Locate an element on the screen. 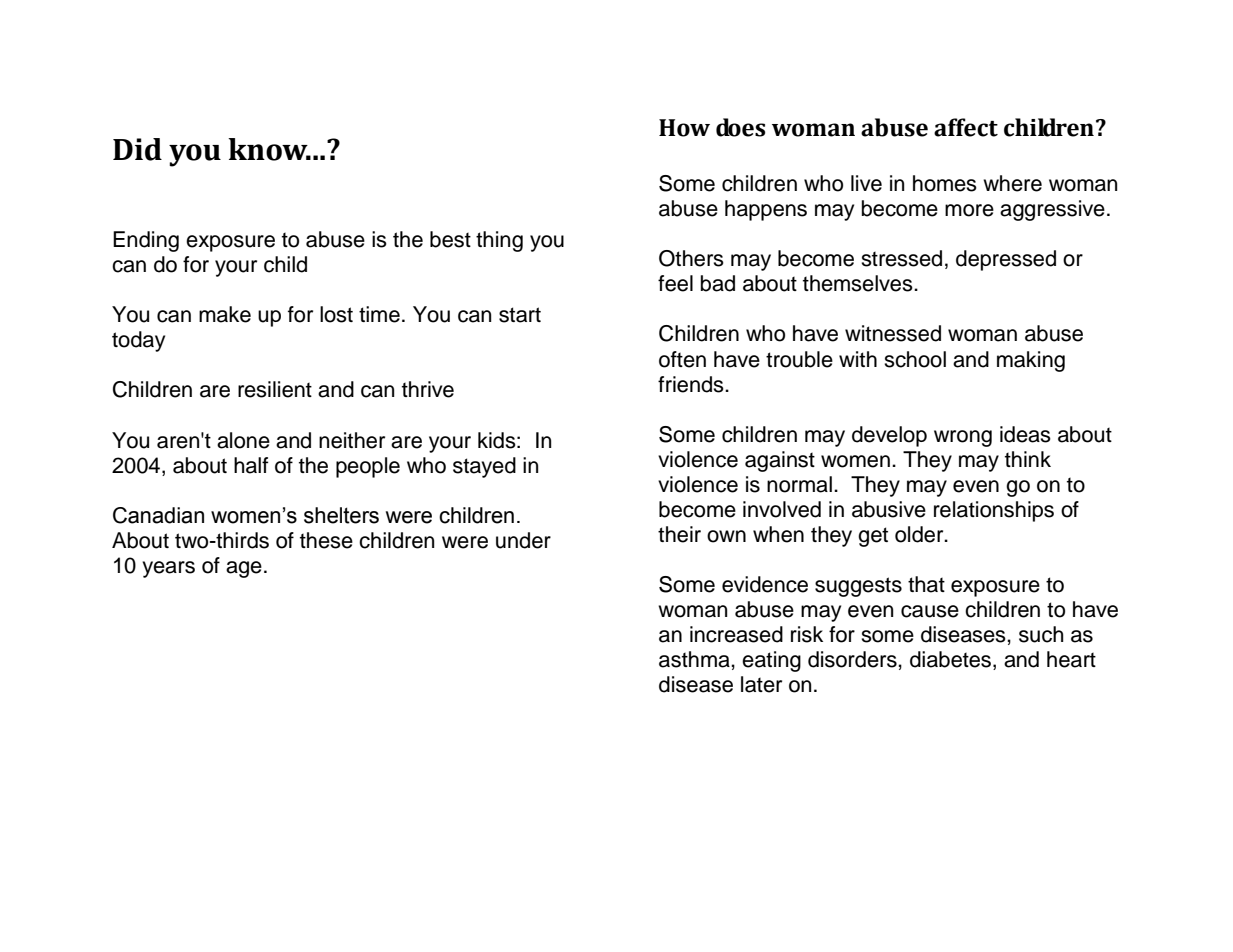 The width and height of the screenshot is (1233, 952). half is located at coordinates (251, 465).
